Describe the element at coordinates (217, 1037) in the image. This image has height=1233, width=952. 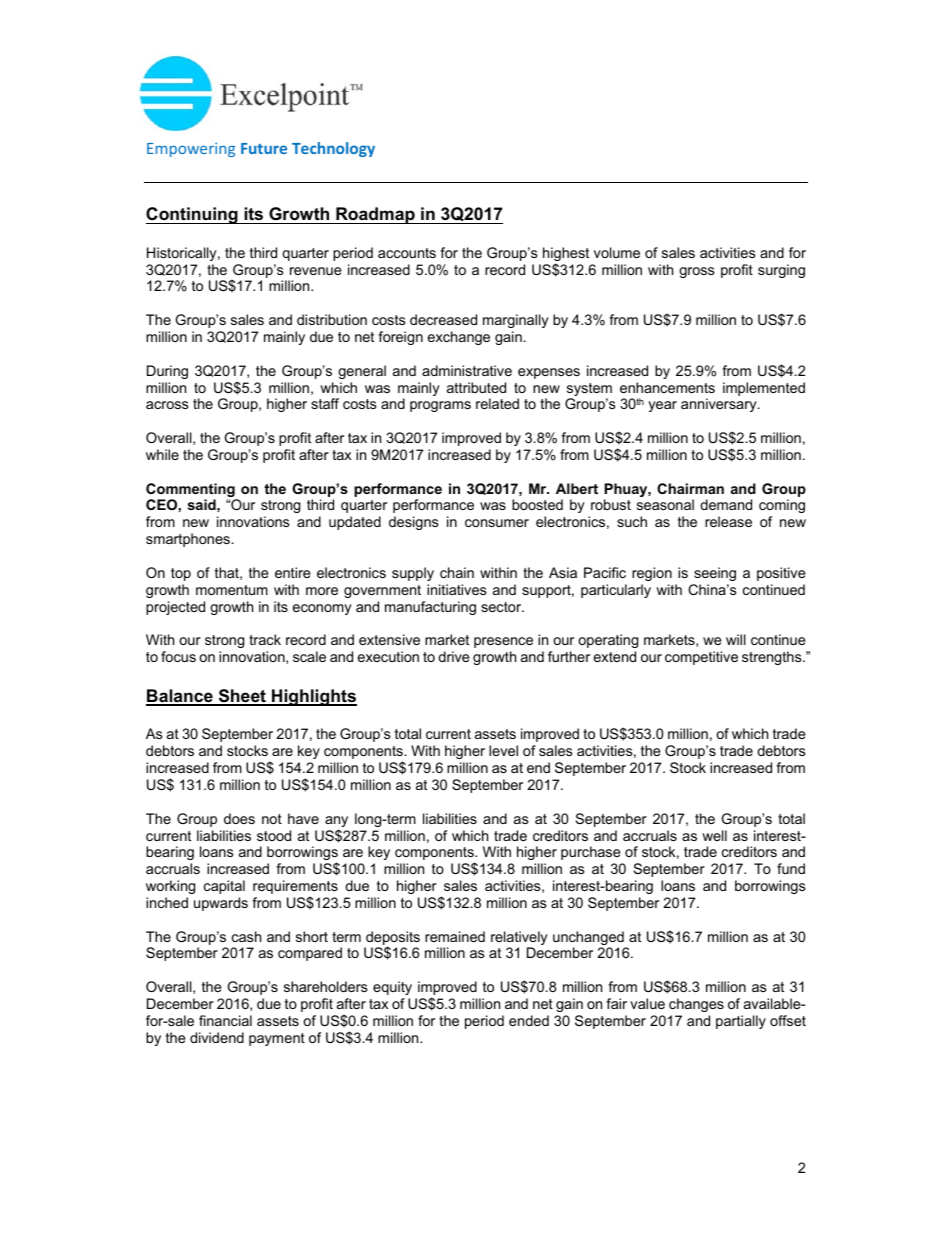
I see `dividend` at that location.
